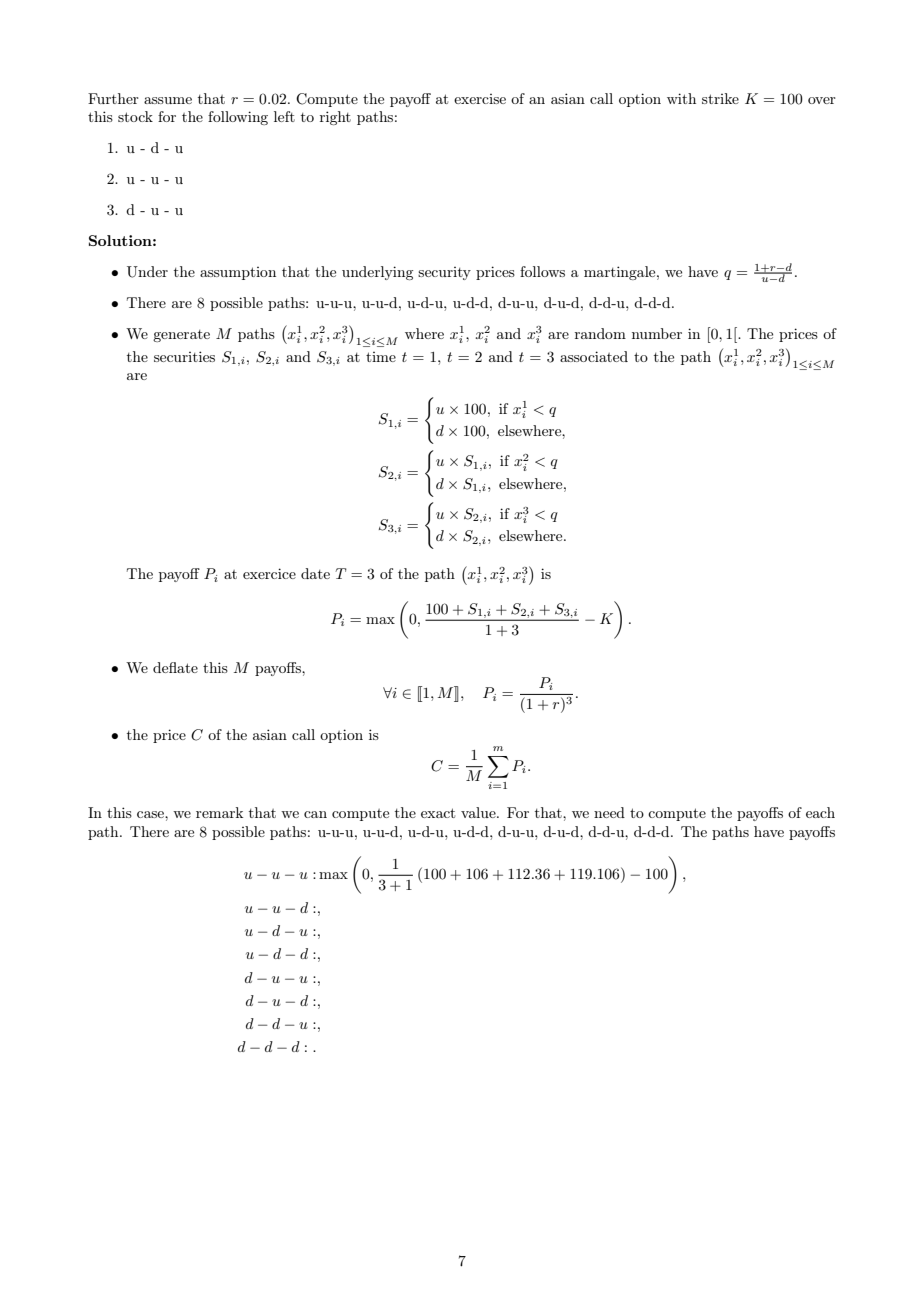 This document has height=1308, width=924. I want to click on generate, so click(181, 336).
